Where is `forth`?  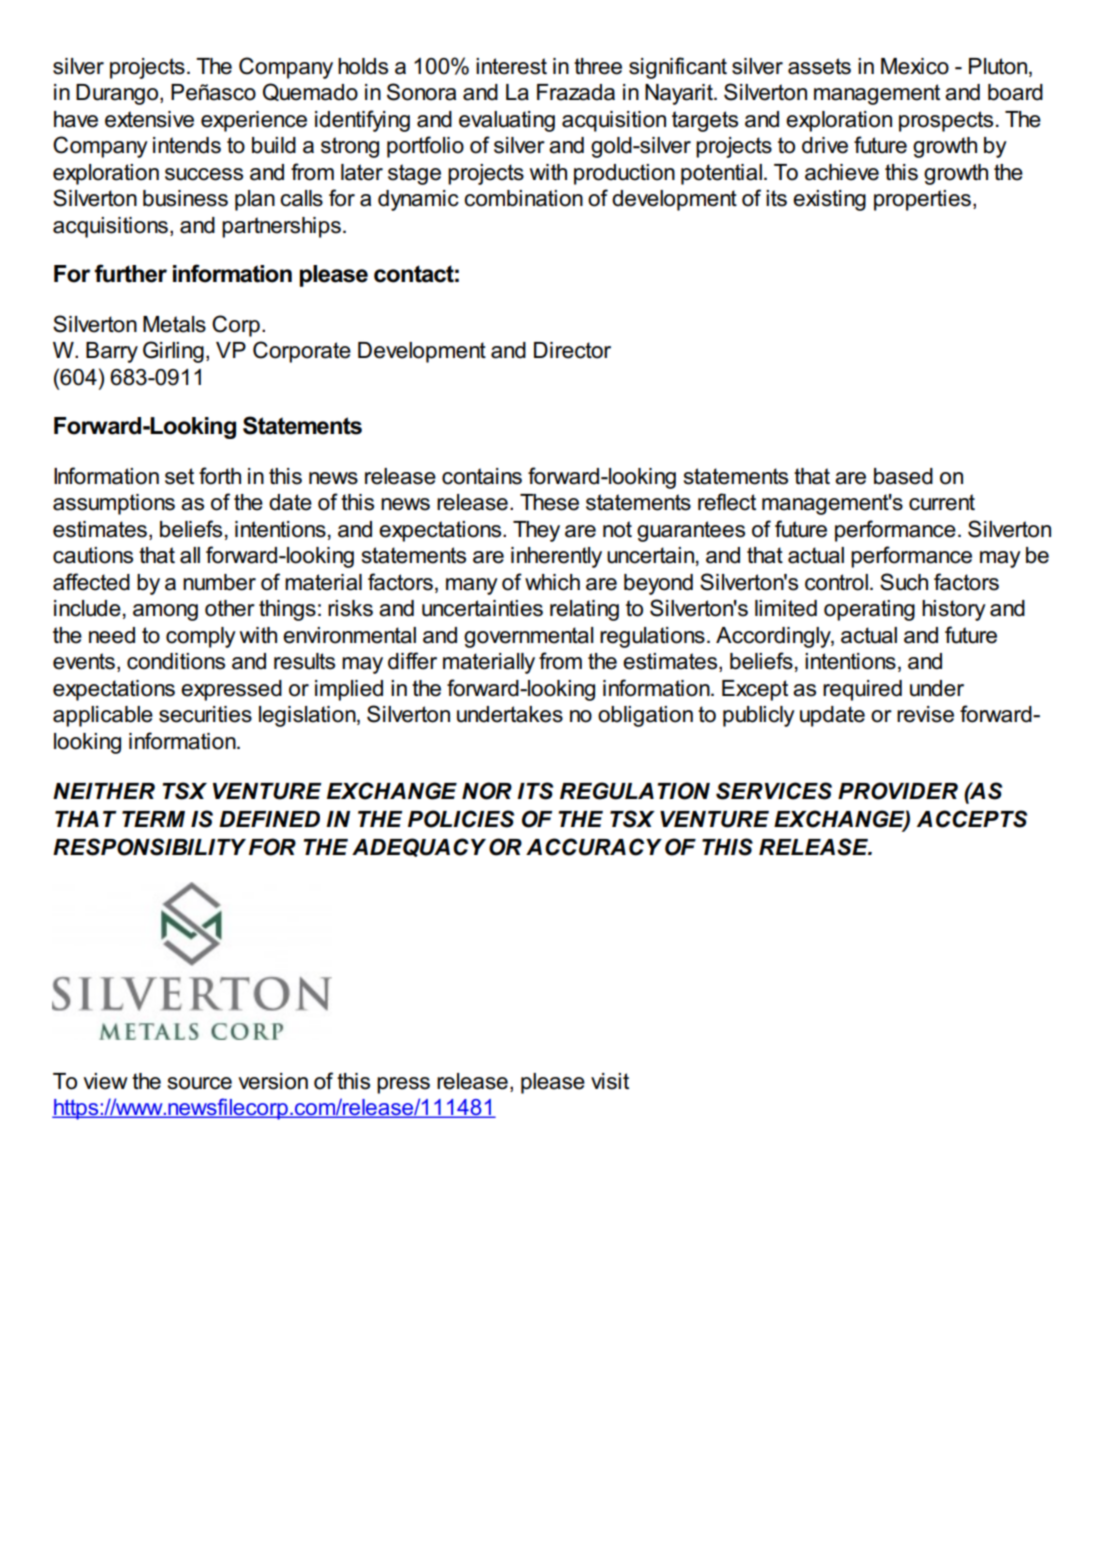 forth is located at coordinates (220, 476).
